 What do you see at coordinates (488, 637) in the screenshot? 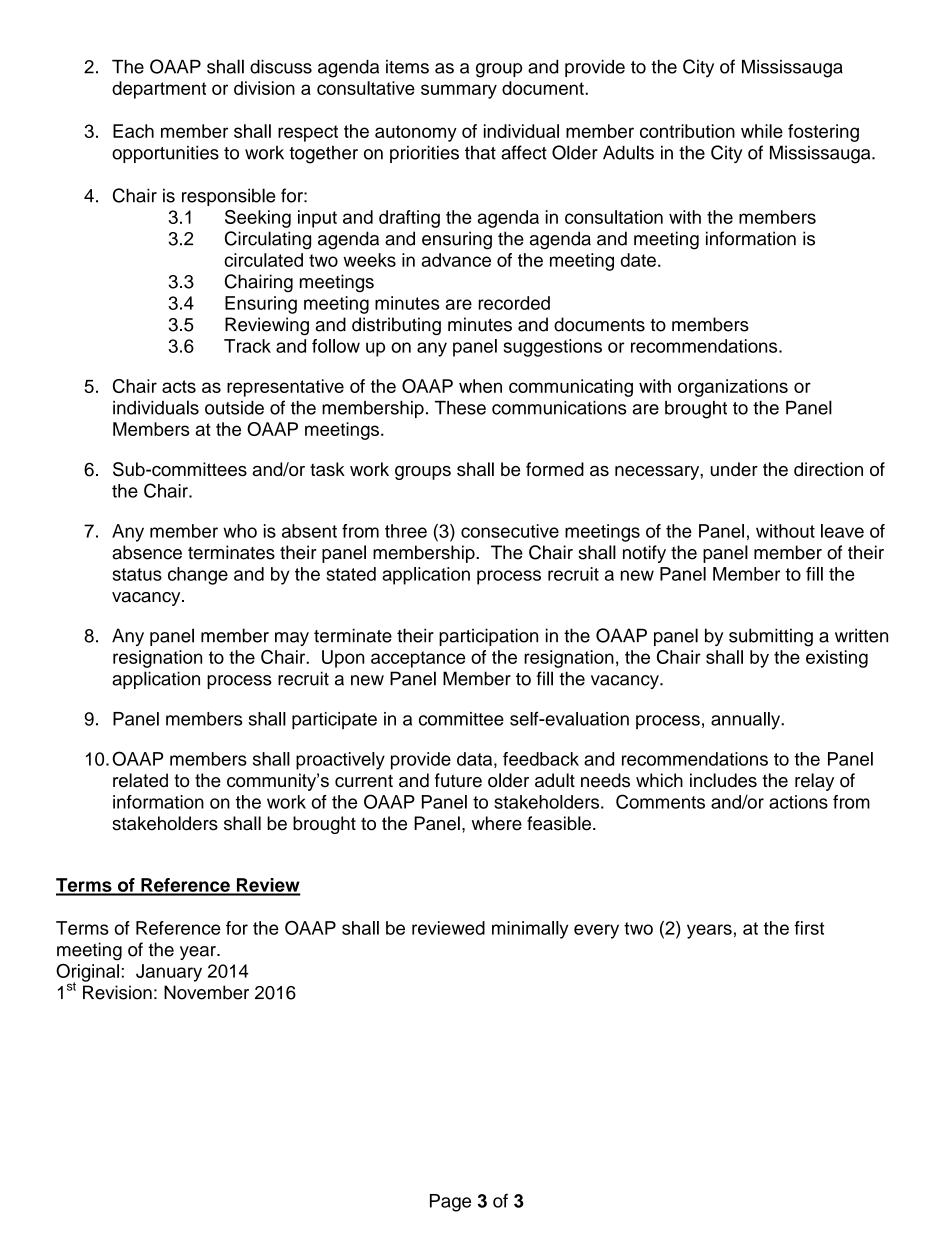
I see `participation` at bounding box center [488, 637].
